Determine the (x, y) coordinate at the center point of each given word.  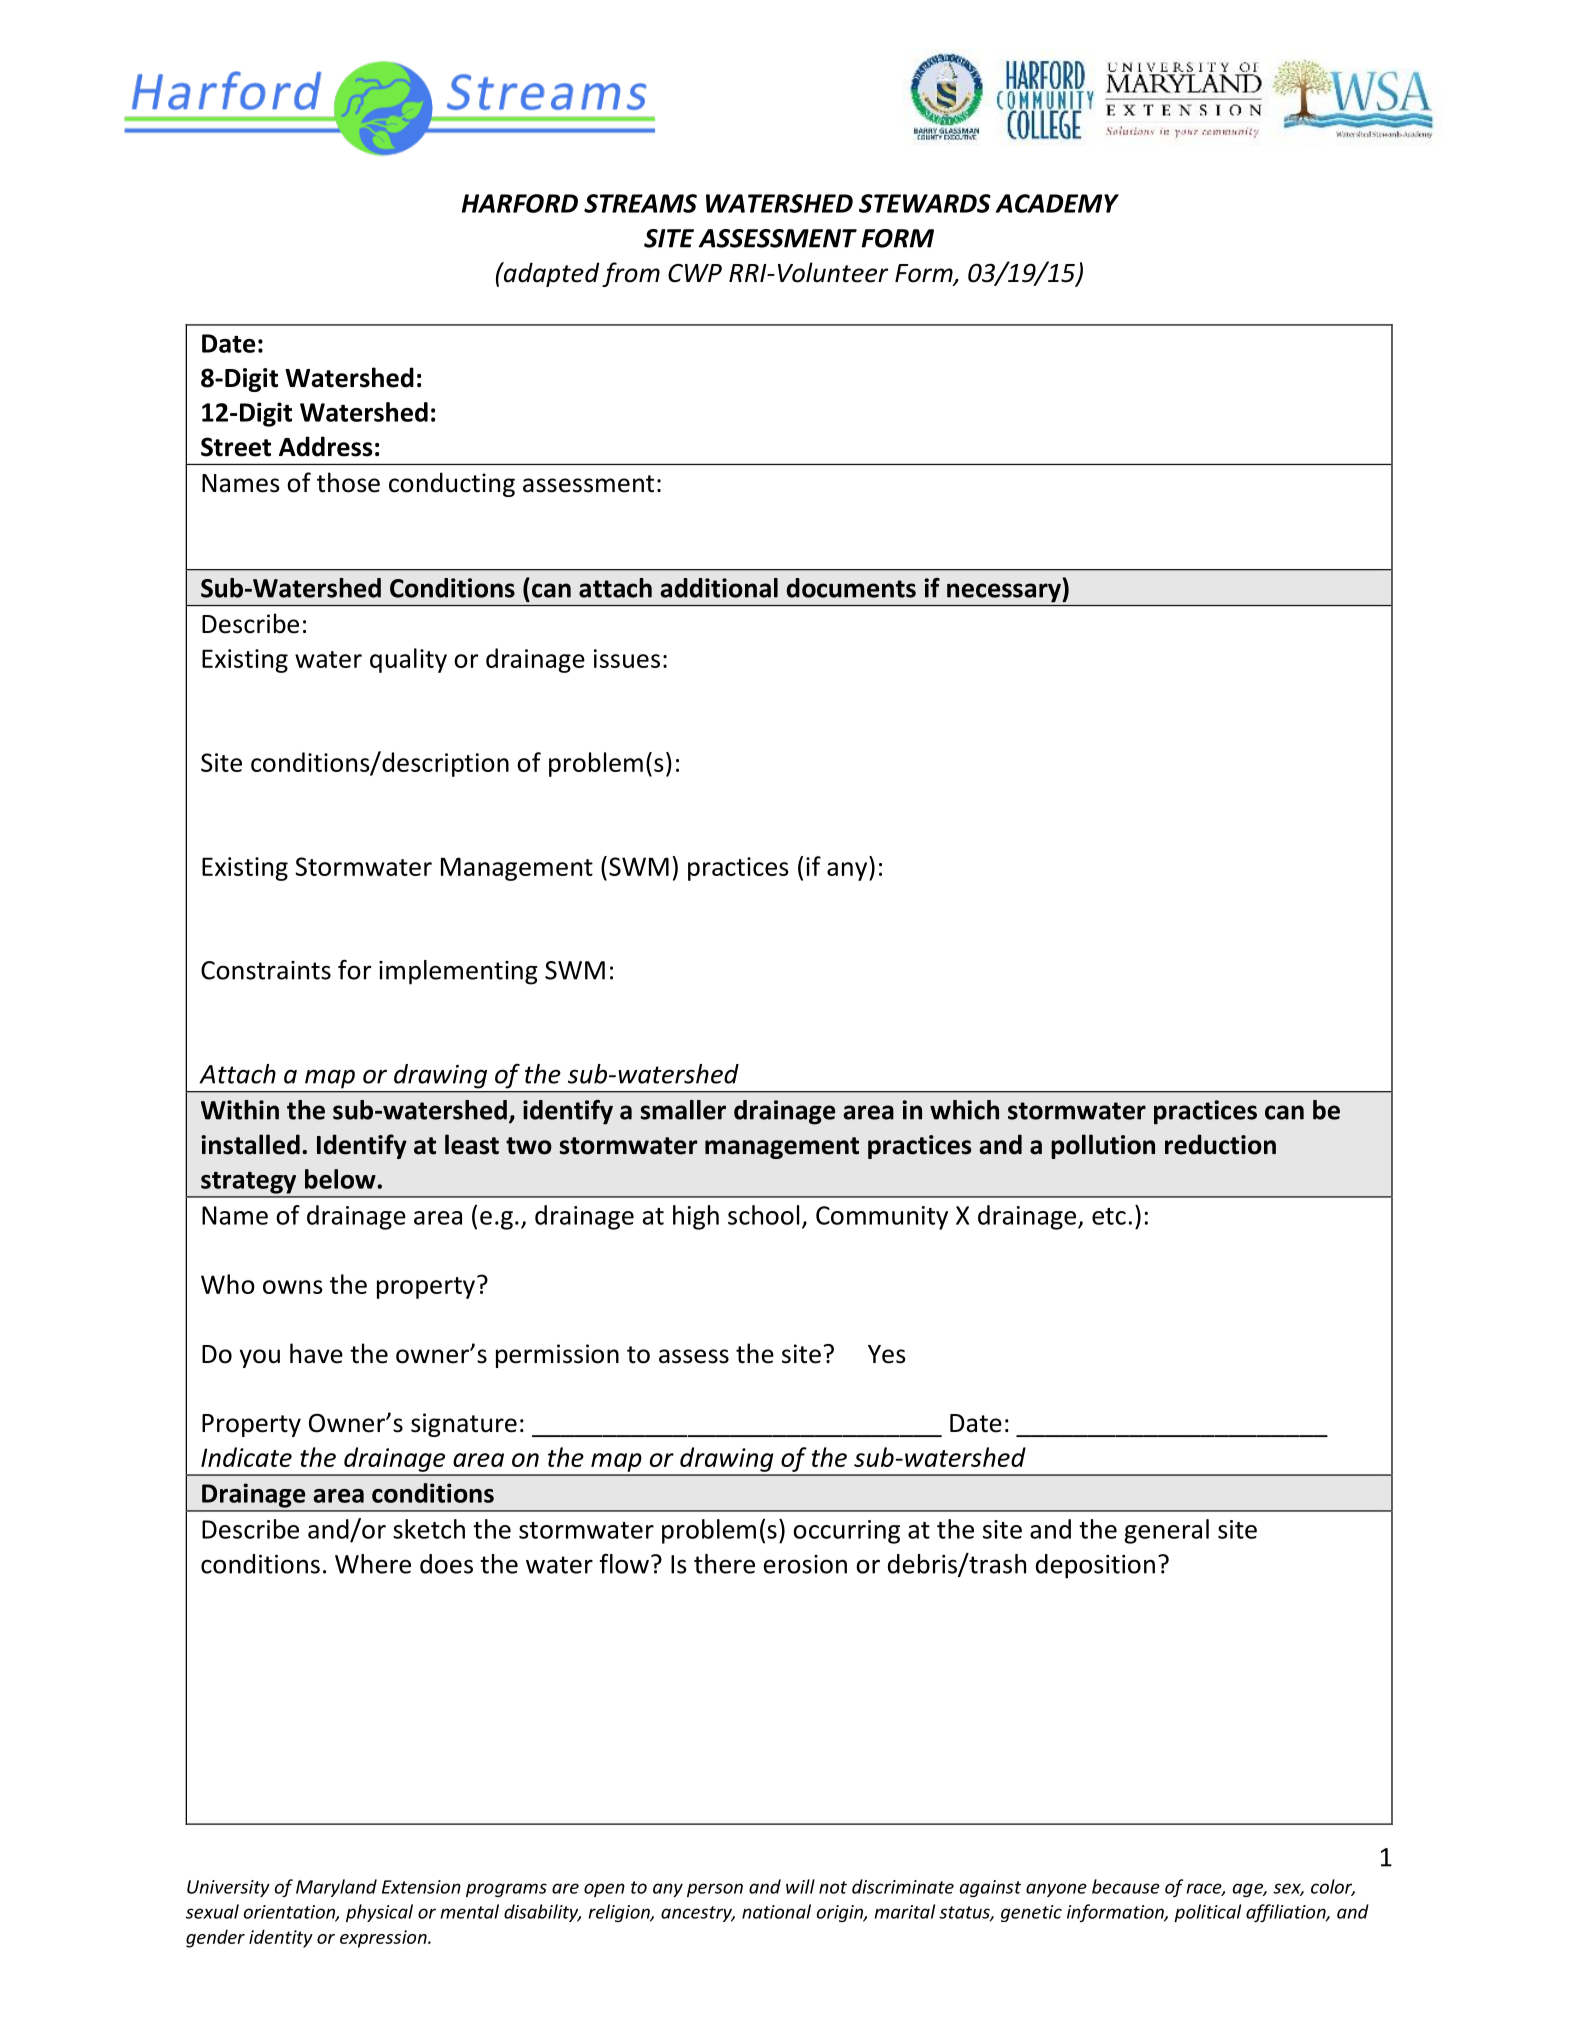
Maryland (336, 1888)
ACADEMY (1057, 203)
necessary (1005, 593)
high (696, 1217)
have (316, 1353)
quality (408, 660)
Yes (887, 1354)
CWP (695, 273)
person (715, 1890)
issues (627, 658)
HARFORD (520, 203)
